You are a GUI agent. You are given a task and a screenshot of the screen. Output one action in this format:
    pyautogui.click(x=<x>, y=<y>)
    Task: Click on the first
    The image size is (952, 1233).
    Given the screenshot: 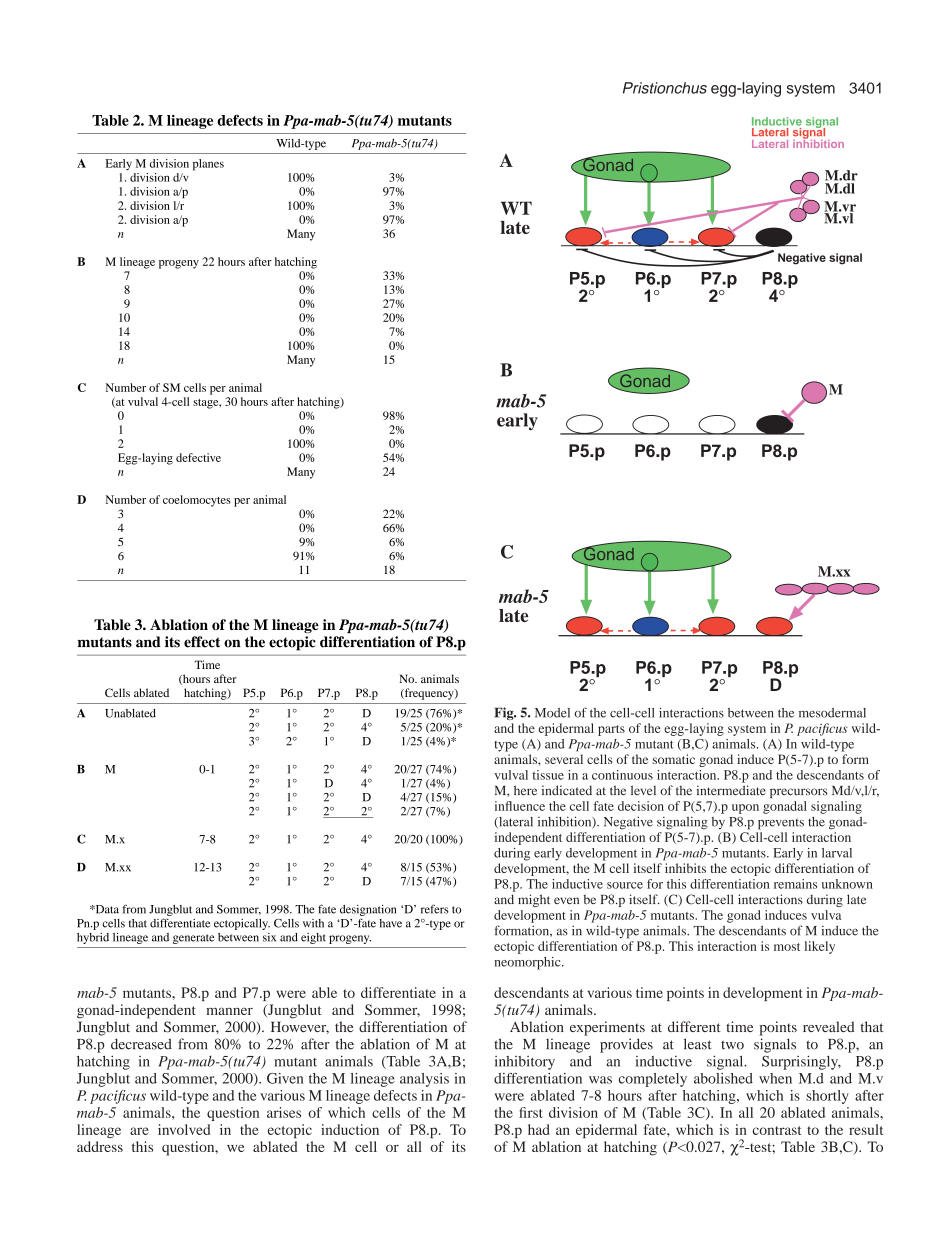 What is the action you would take?
    pyautogui.click(x=530, y=1112)
